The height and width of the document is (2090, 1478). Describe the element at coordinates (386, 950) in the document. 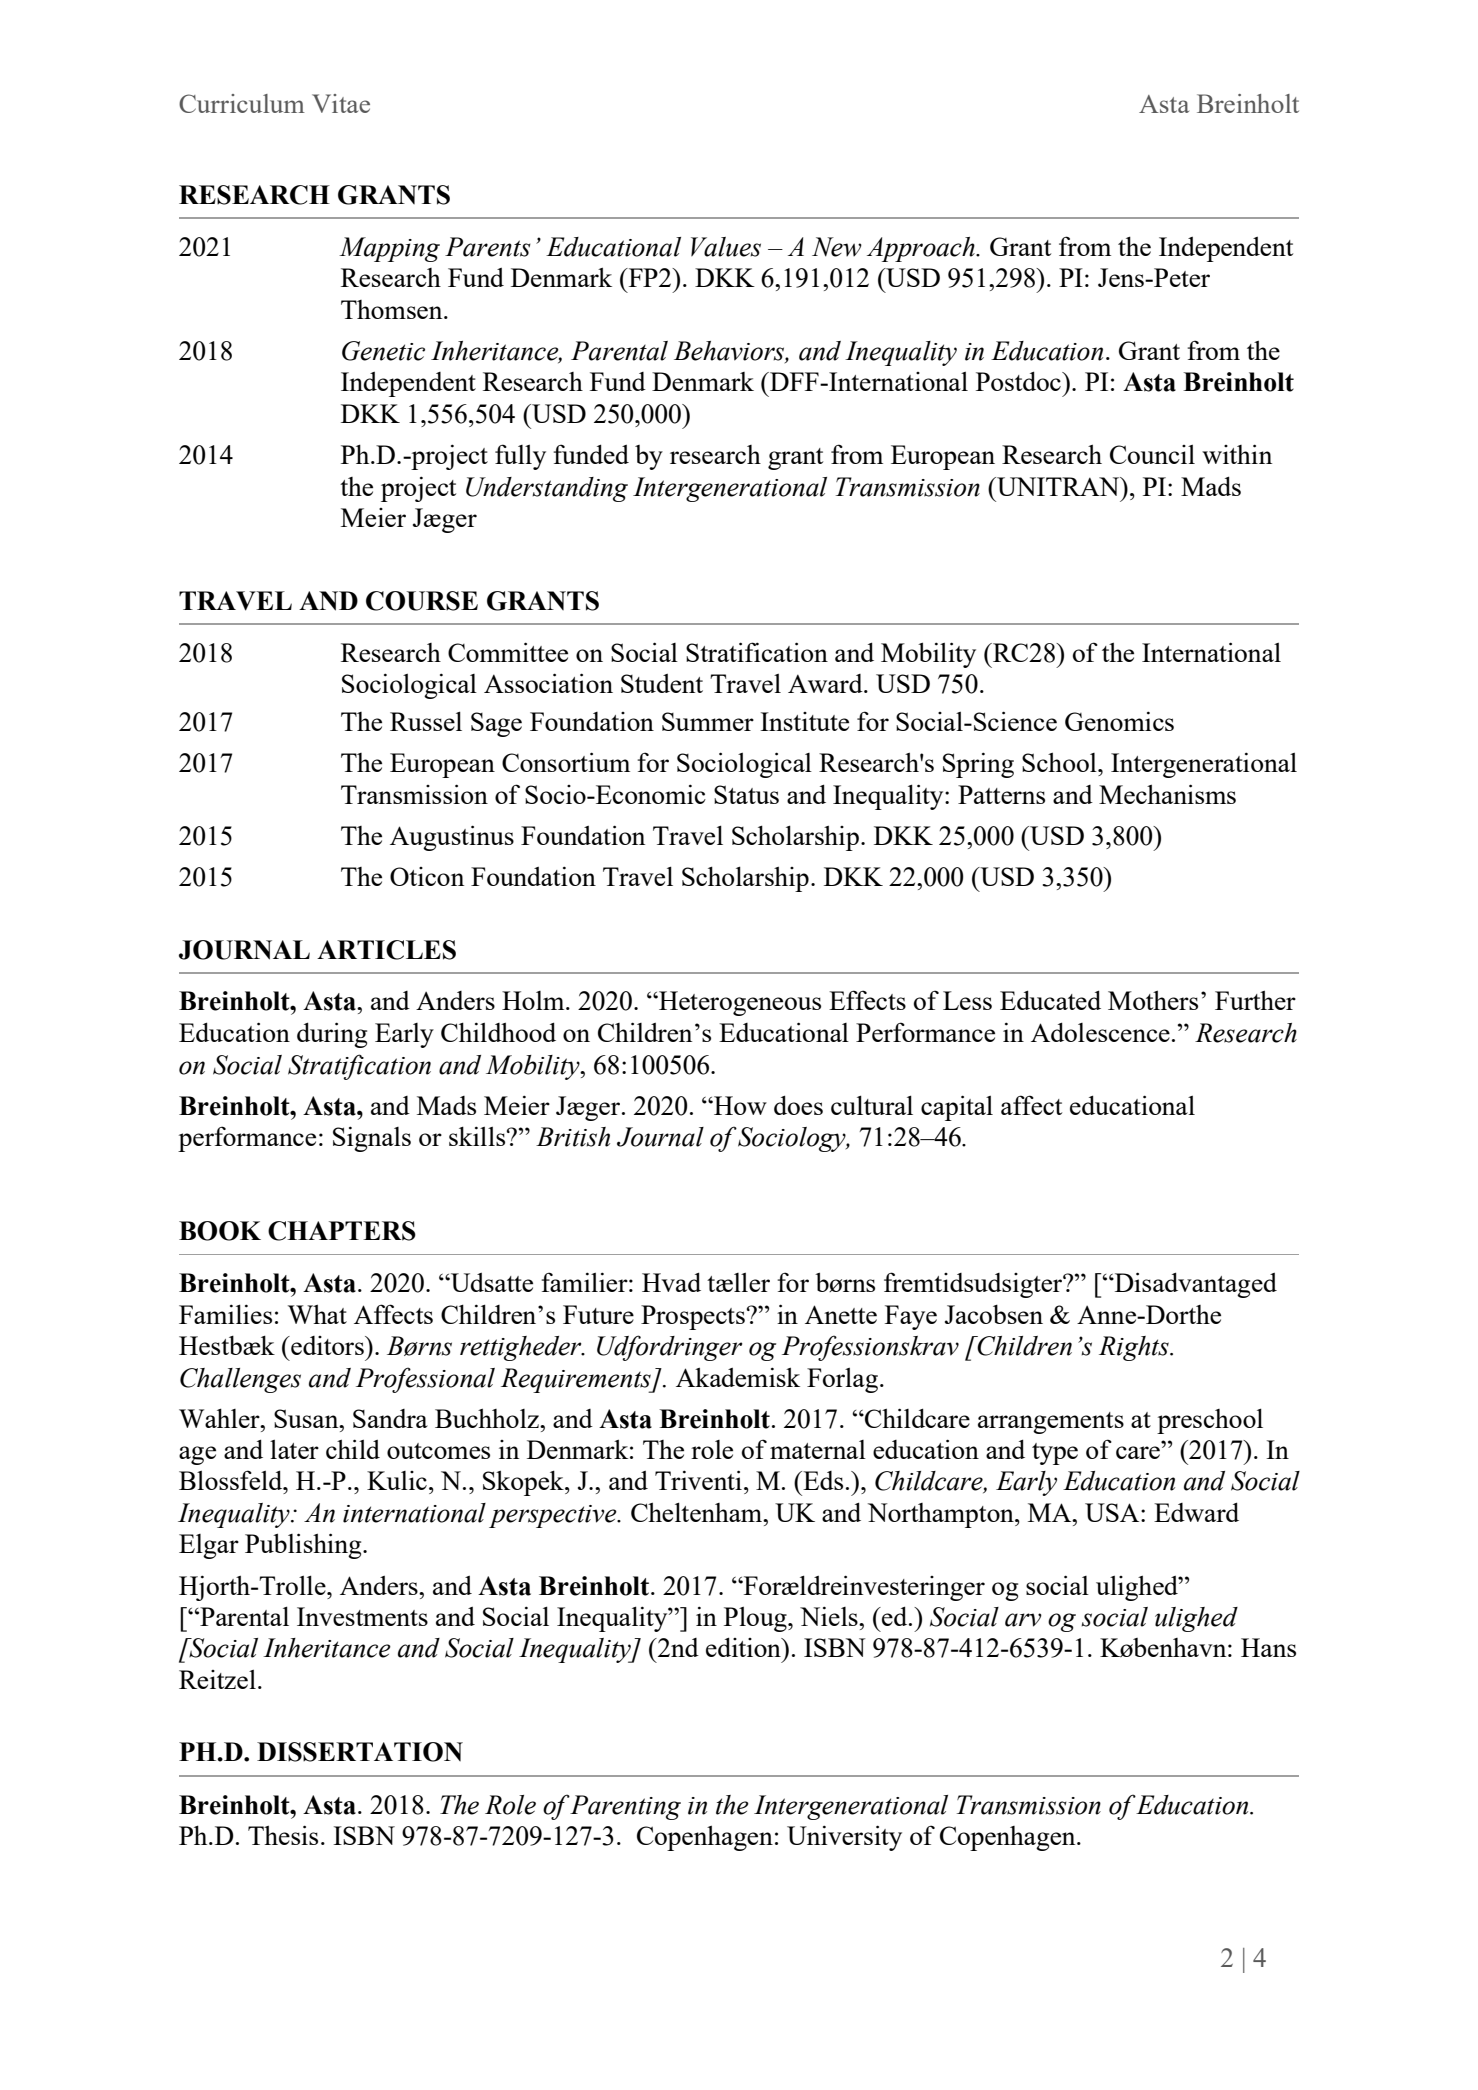

I see `ARTICLES` at that location.
